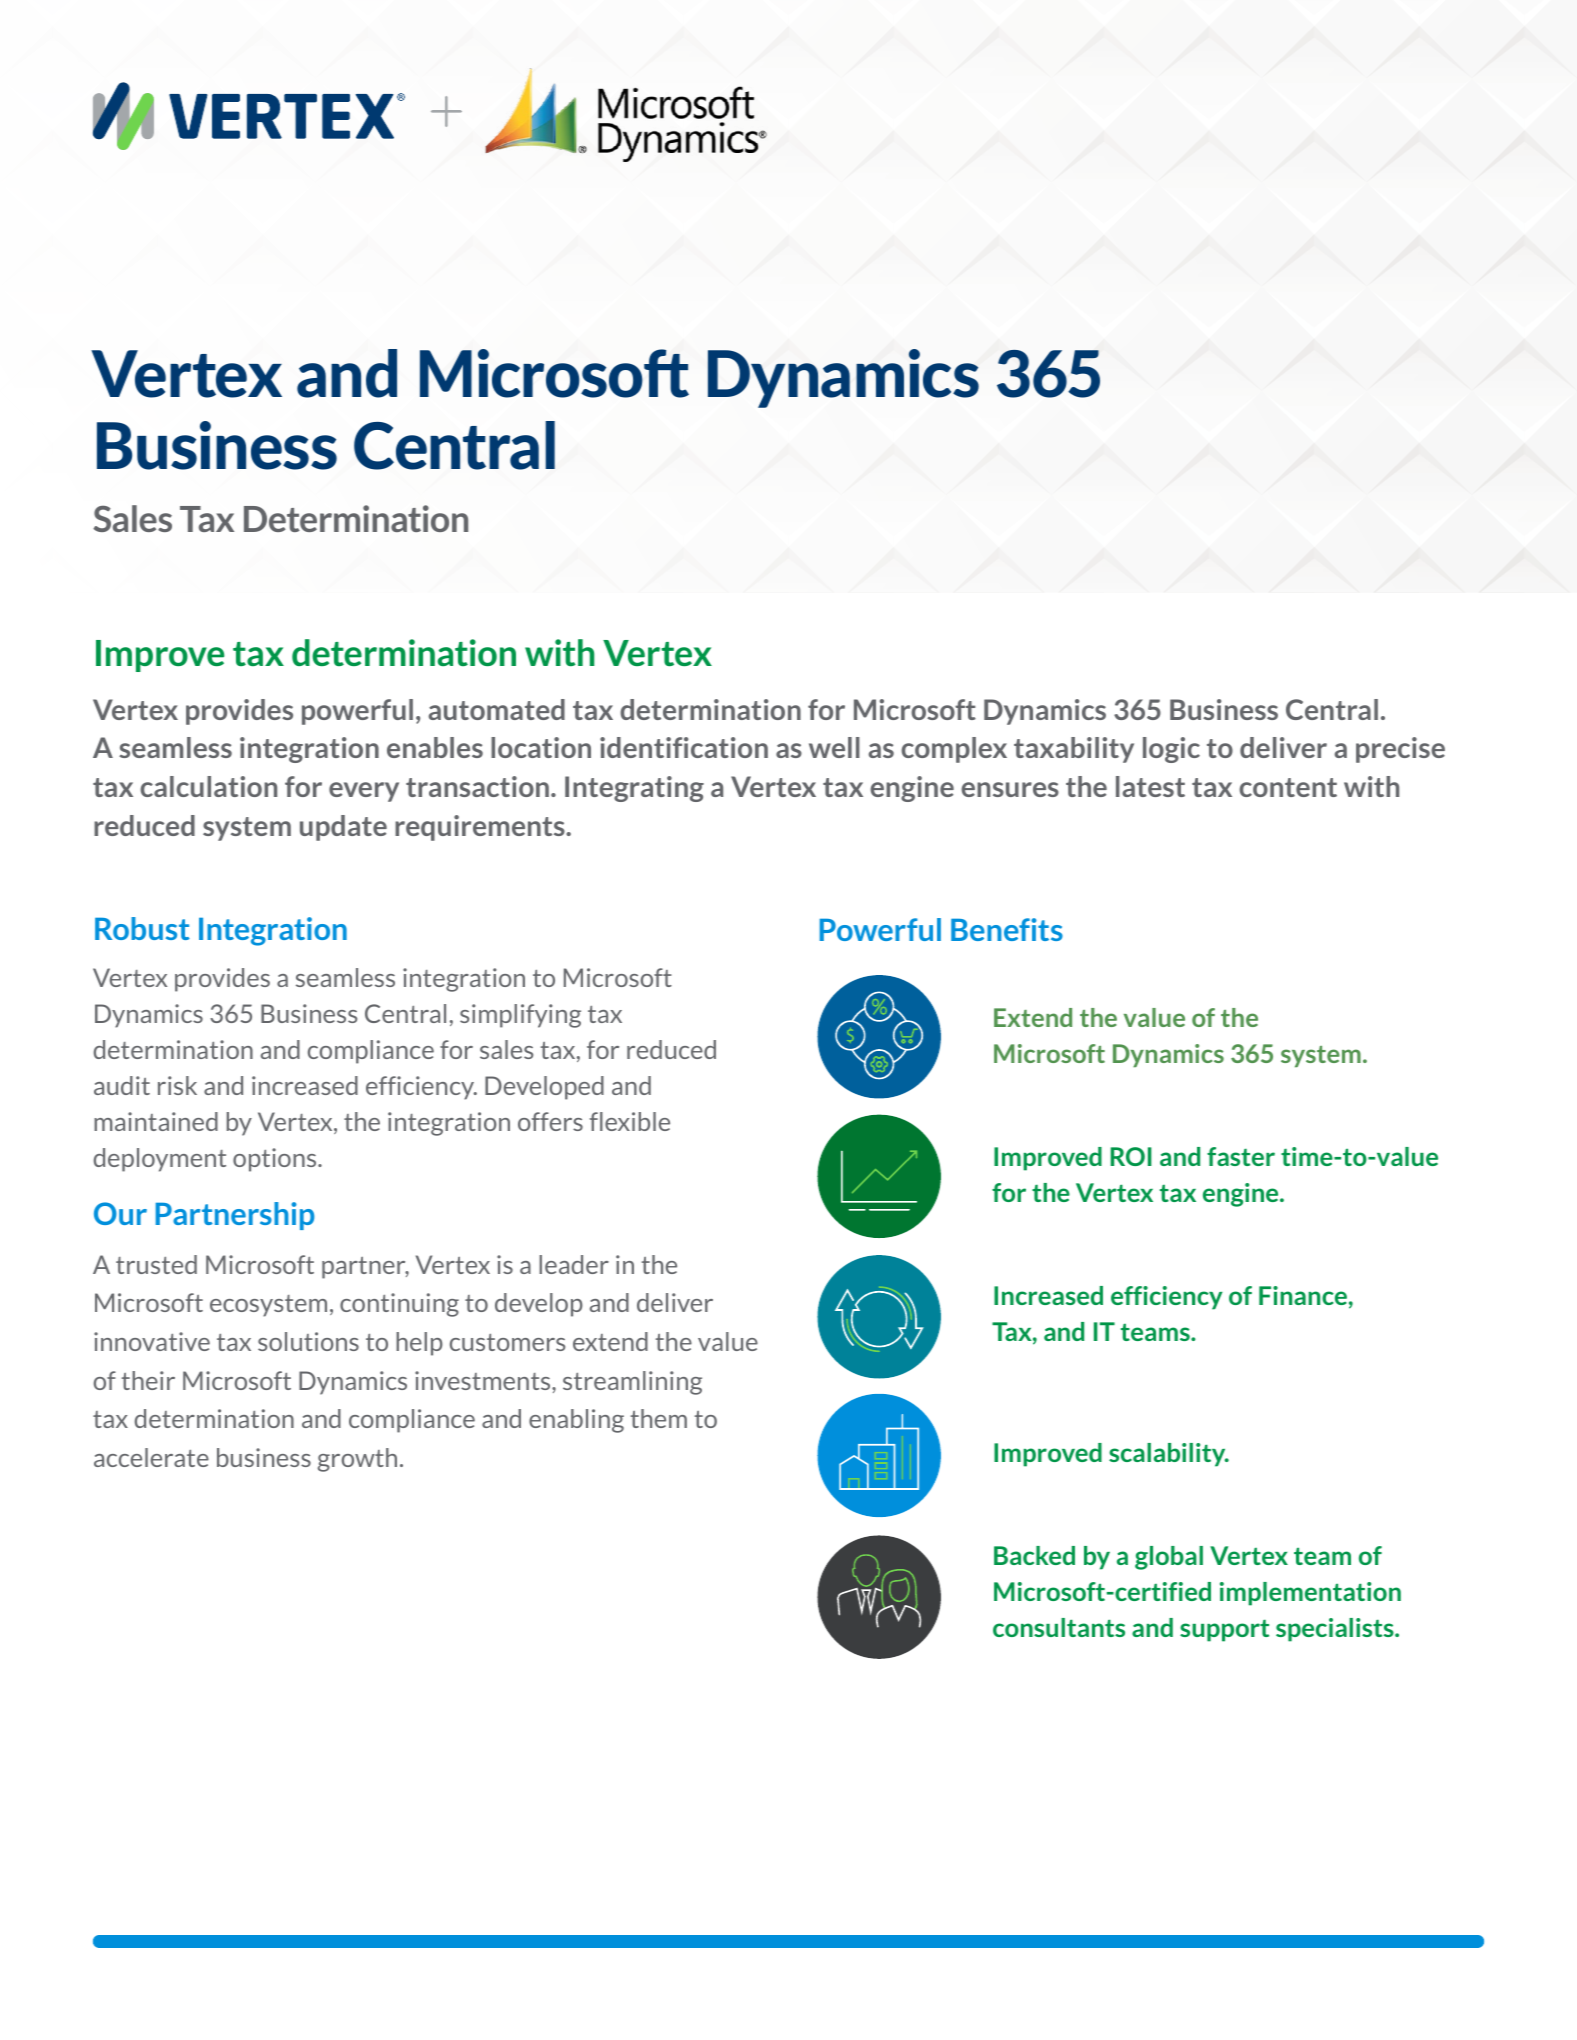 Image resolution: width=1577 pixels, height=2040 pixels. What do you see at coordinates (629, 1121) in the document?
I see `flexible` at bounding box center [629, 1121].
